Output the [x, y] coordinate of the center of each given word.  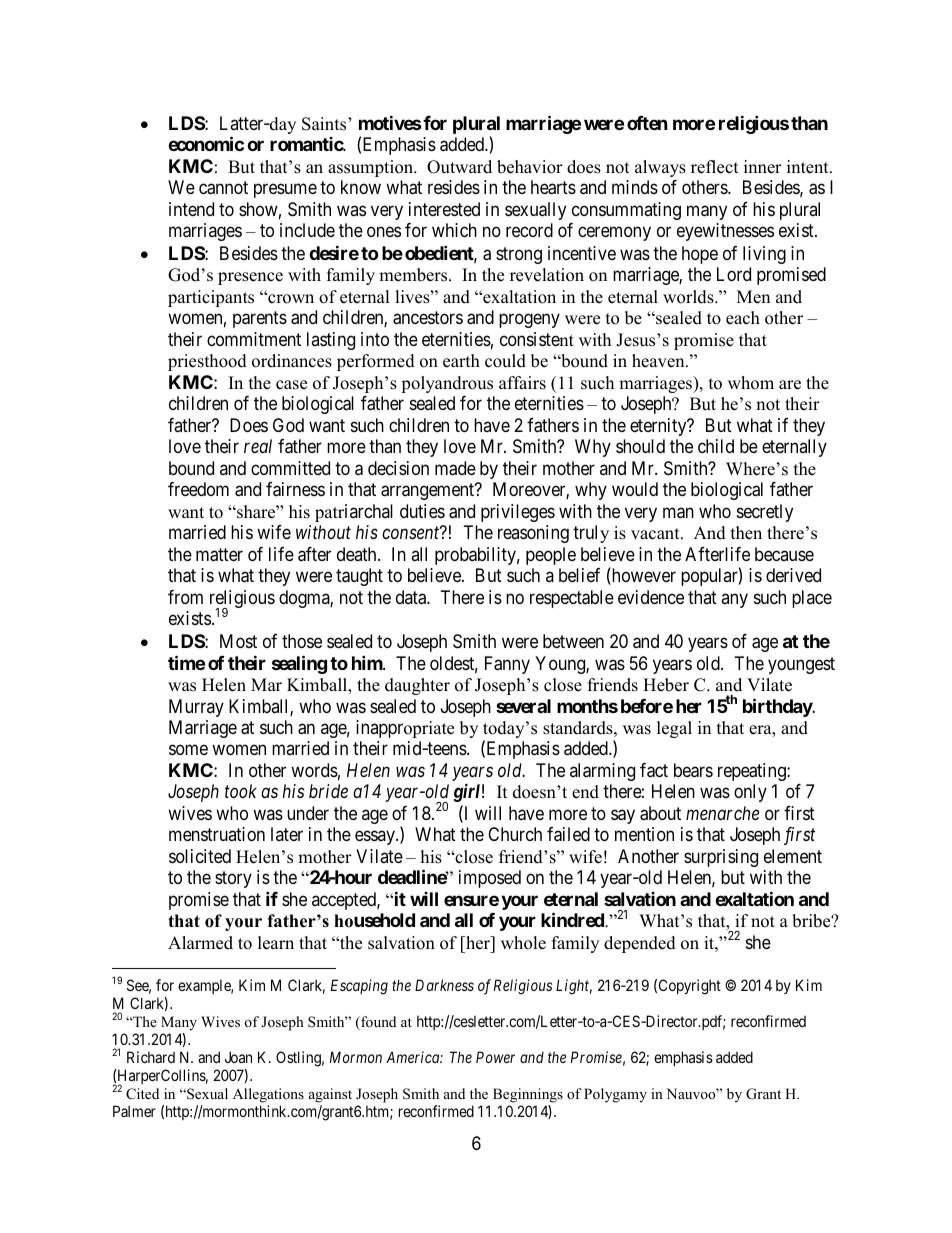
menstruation [217, 834]
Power [495, 1057]
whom [751, 383]
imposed [490, 879]
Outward [459, 167]
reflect [715, 167]
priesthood [207, 362]
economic [206, 143]
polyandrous [447, 384]
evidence [651, 597]
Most [238, 641]
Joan [238, 1057]
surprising [721, 858]
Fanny [507, 665]
